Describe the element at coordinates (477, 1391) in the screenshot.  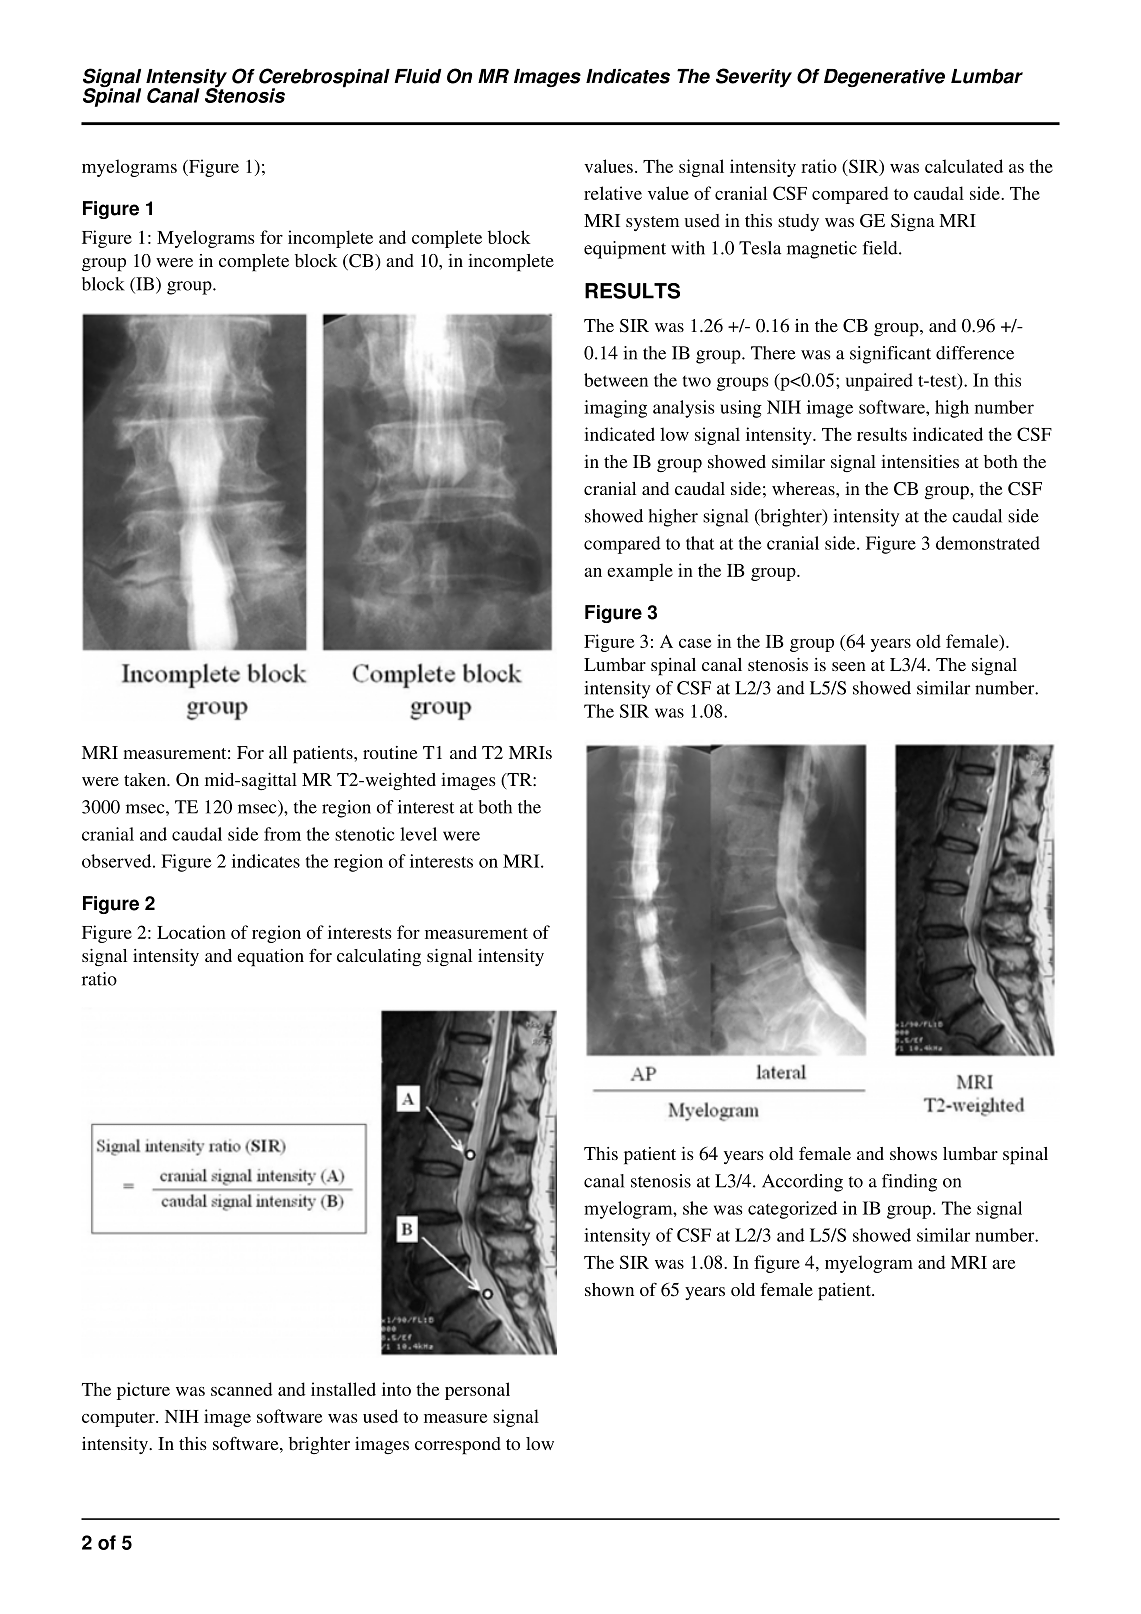
I see `personal` at that location.
